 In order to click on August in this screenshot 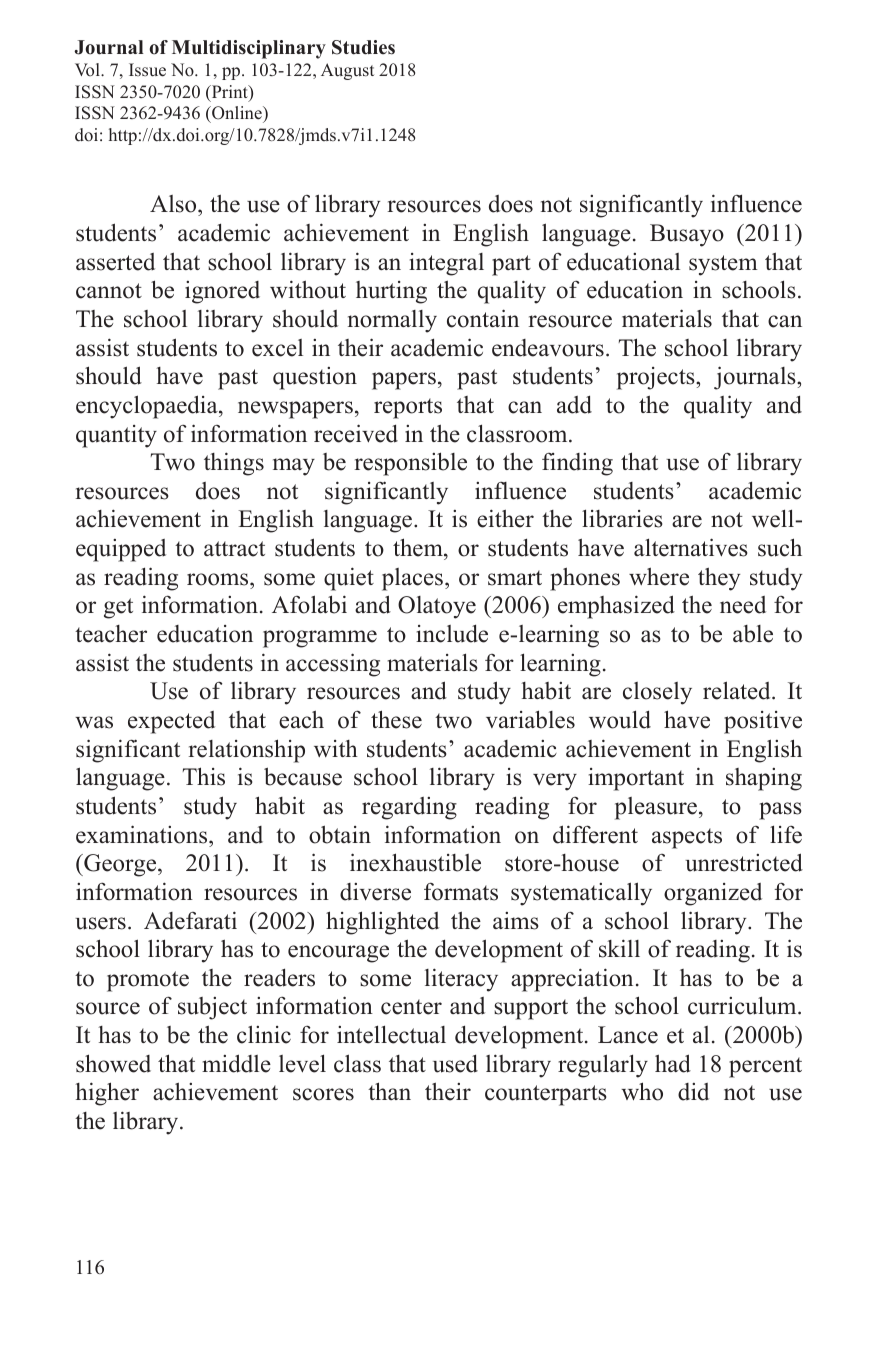, I will do `click(347, 71)`.
